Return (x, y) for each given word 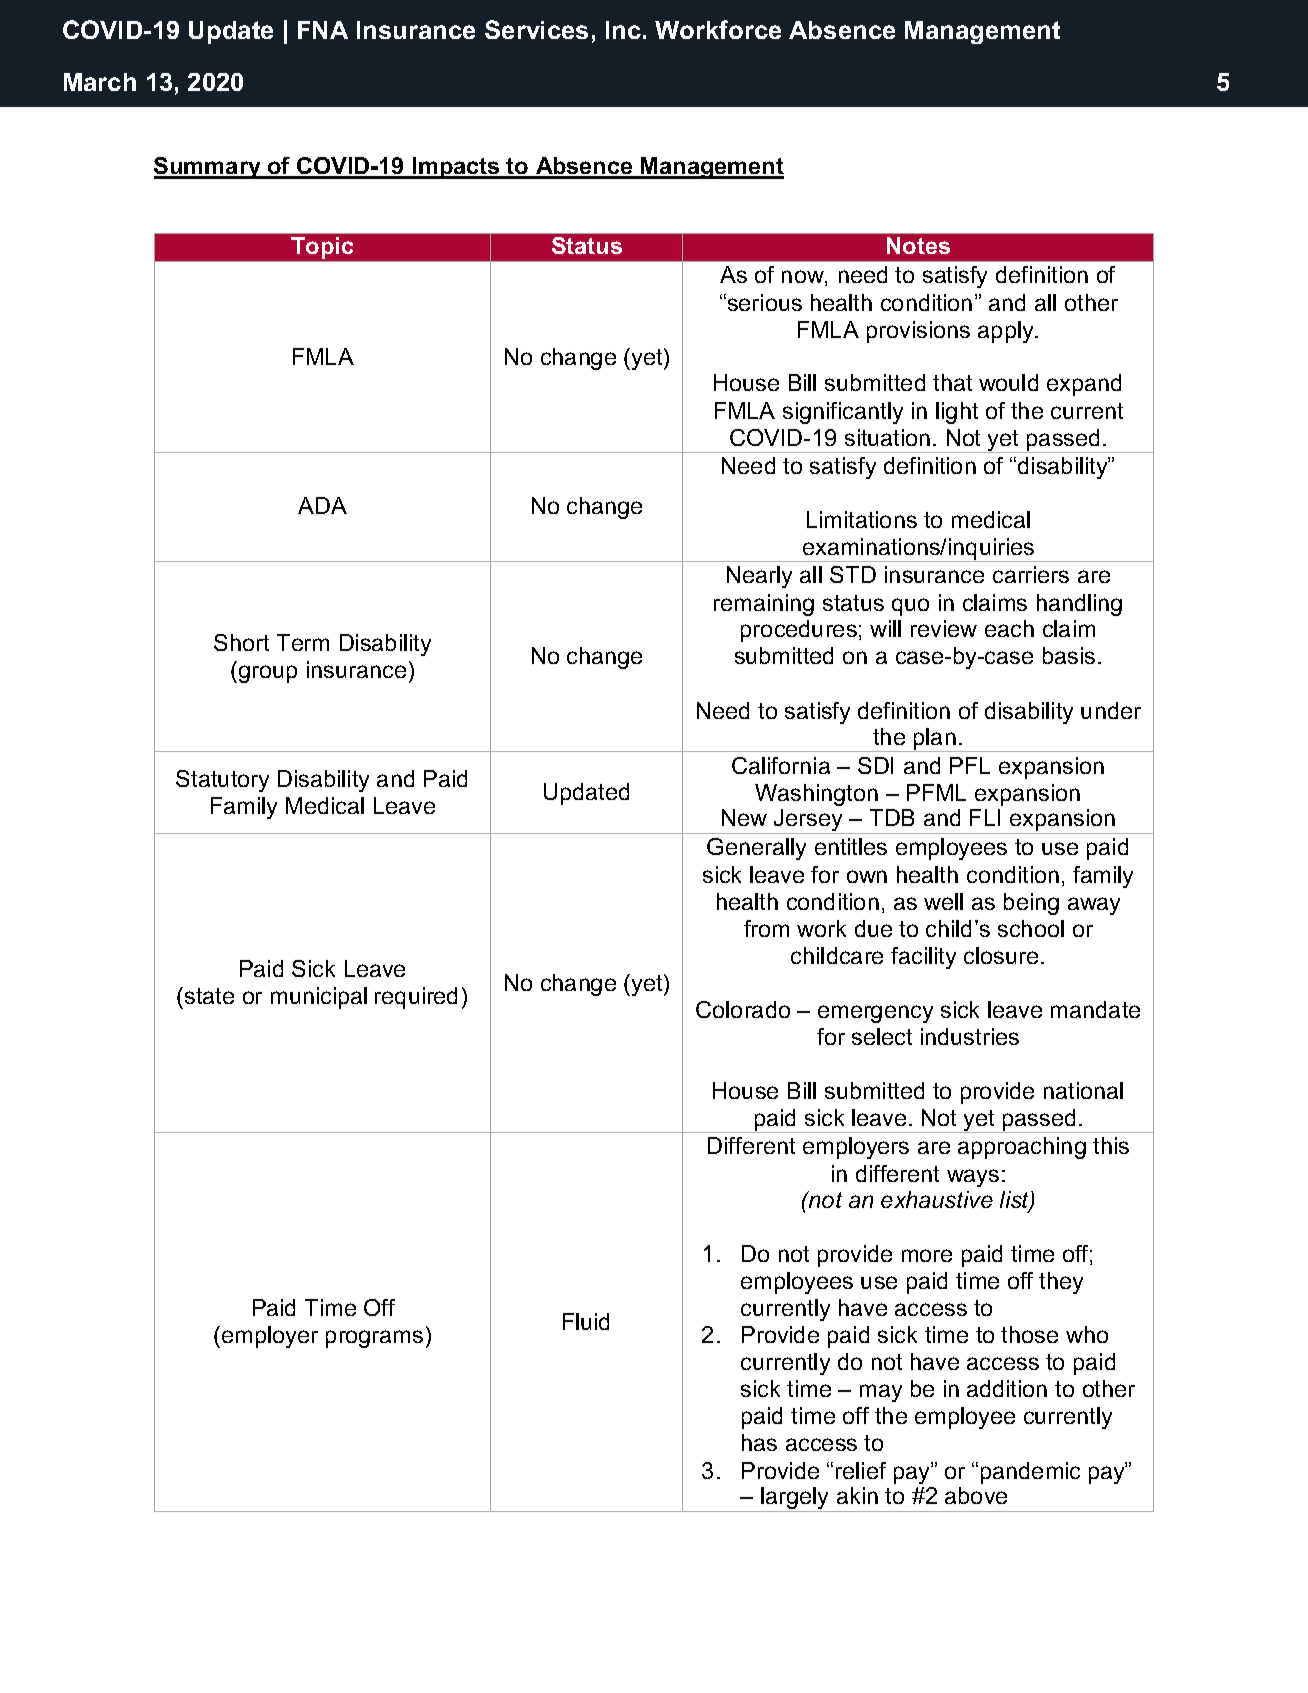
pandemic (1030, 1473)
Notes (918, 245)
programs (374, 1339)
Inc (623, 30)
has (759, 1442)
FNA (323, 30)
